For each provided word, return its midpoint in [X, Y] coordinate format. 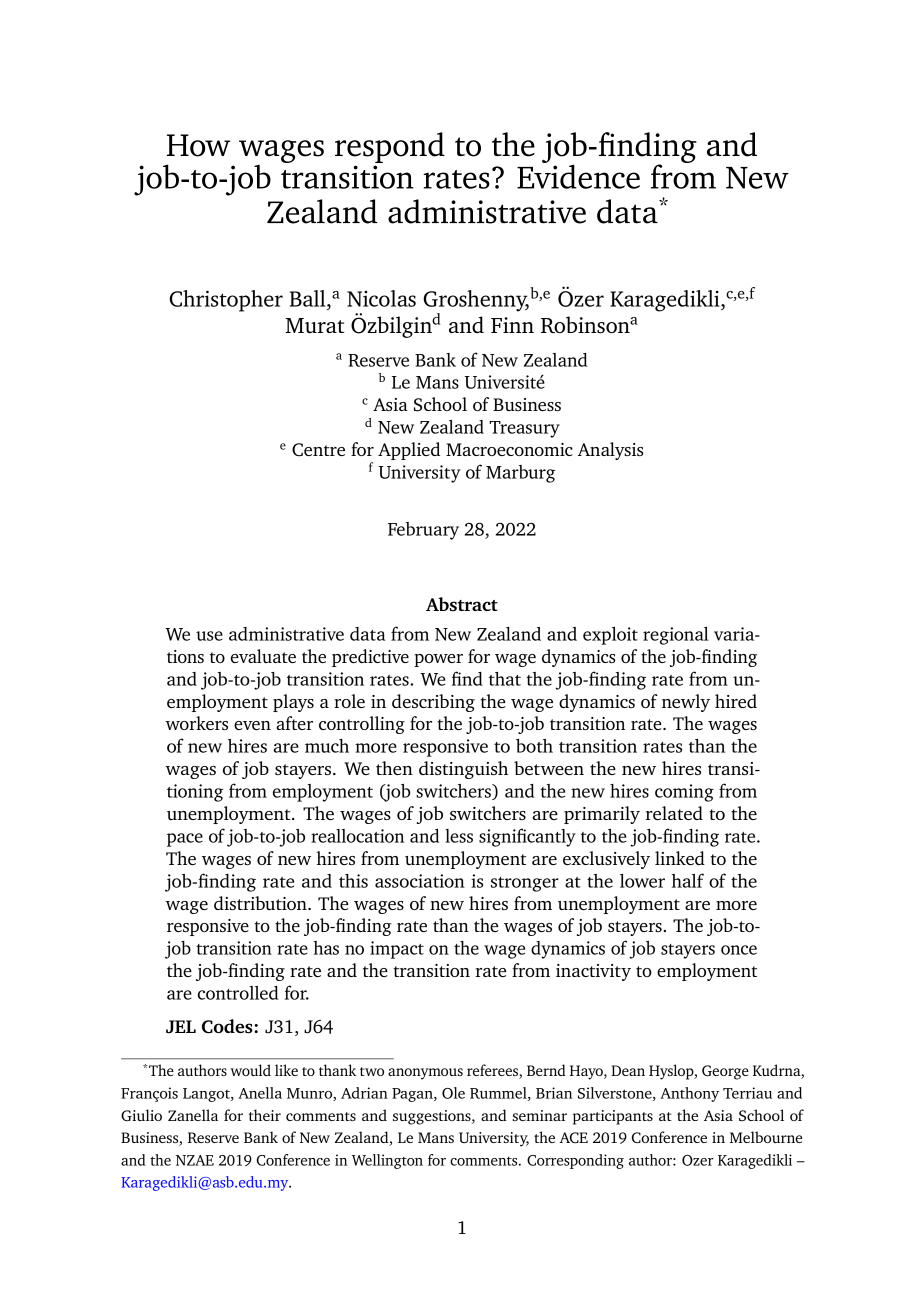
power [438, 660]
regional [676, 636]
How [198, 145]
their [265, 1115]
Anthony [689, 1094]
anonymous [425, 1074]
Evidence [578, 175]
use [209, 636]
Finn [512, 325]
